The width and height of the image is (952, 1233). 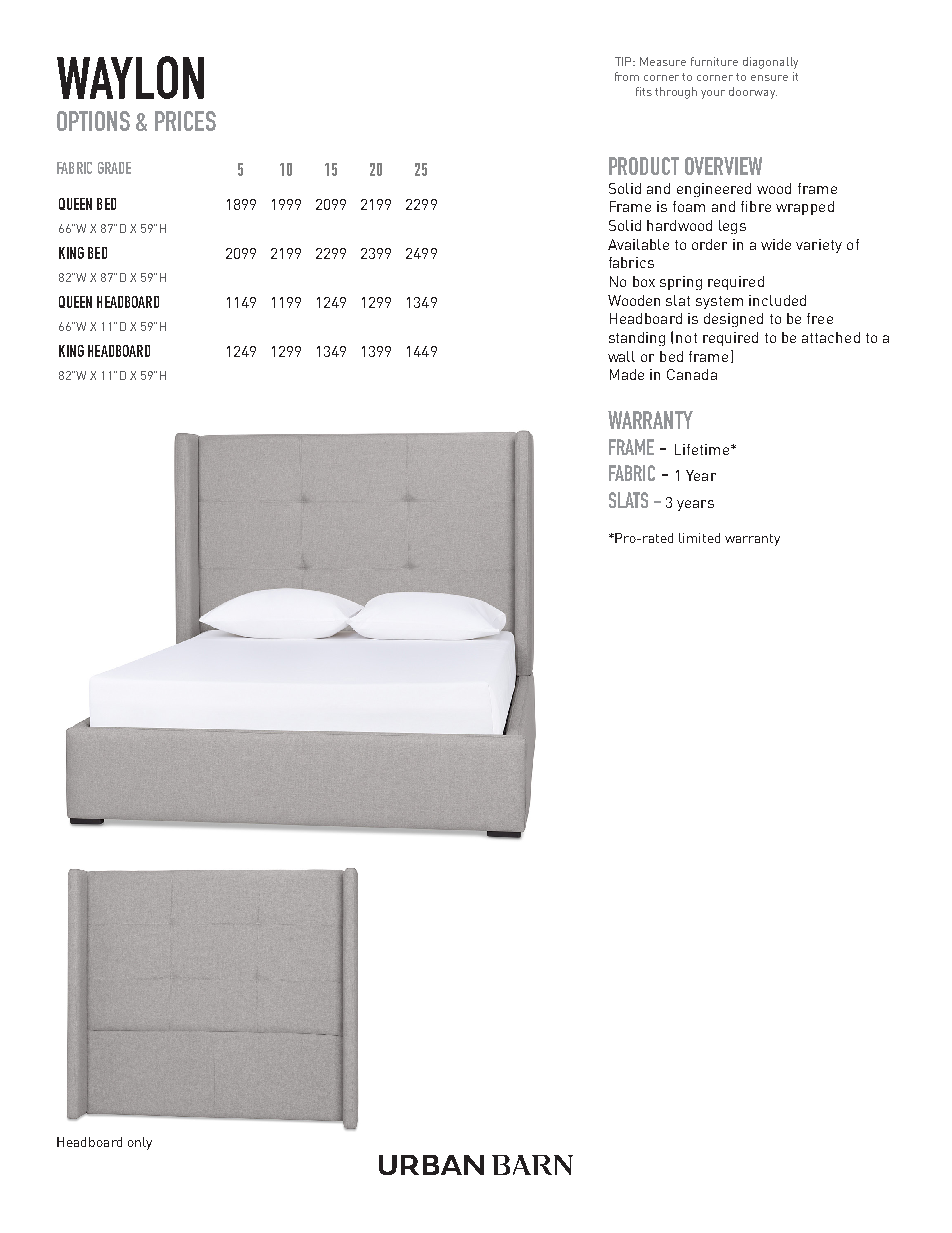 I want to click on from, so click(x=627, y=76).
